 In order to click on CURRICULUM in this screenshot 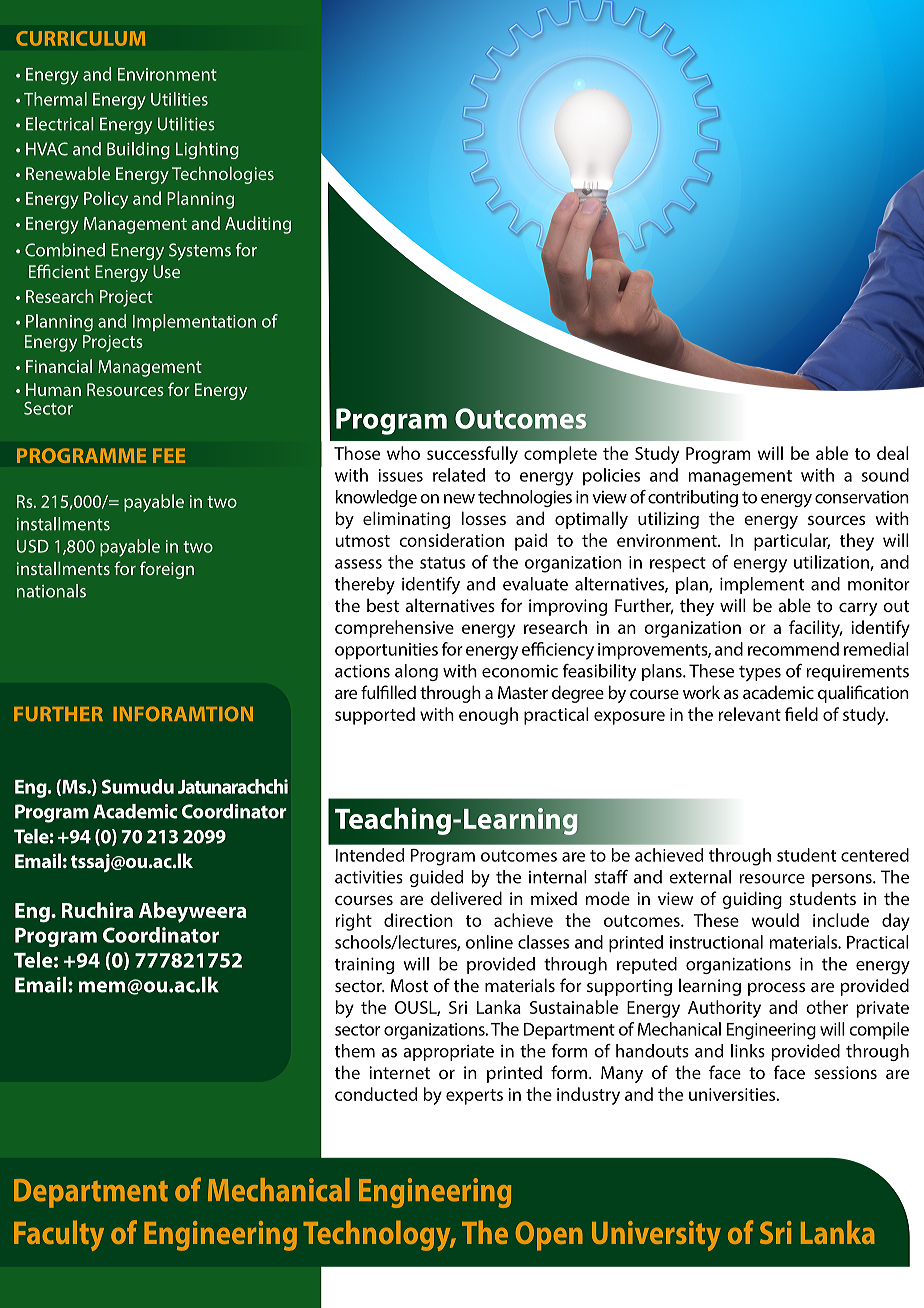, I will do `click(80, 38)`.
